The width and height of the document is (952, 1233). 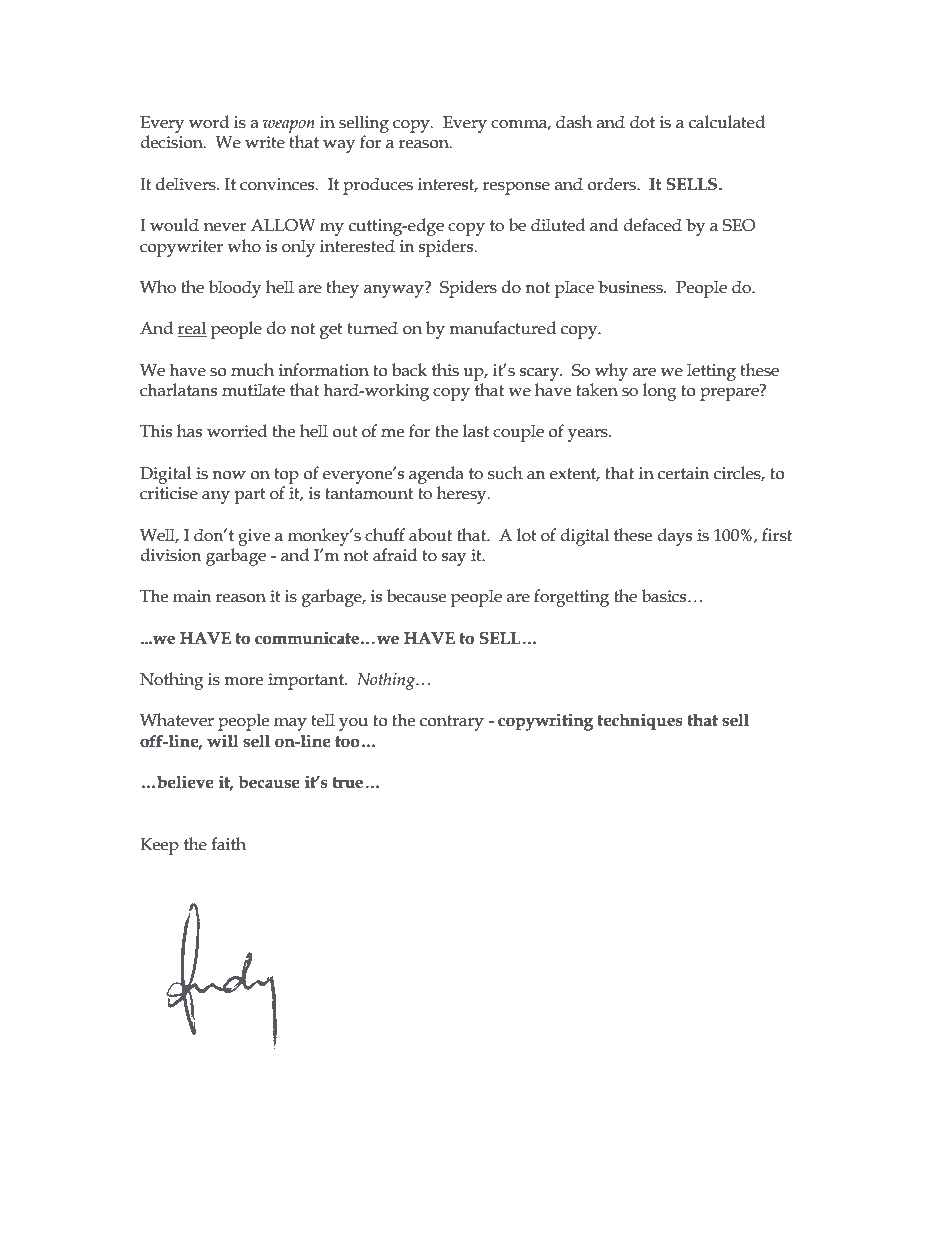 What do you see at coordinates (454, 559) in the document?
I see `say` at bounding box center [454, 559].
